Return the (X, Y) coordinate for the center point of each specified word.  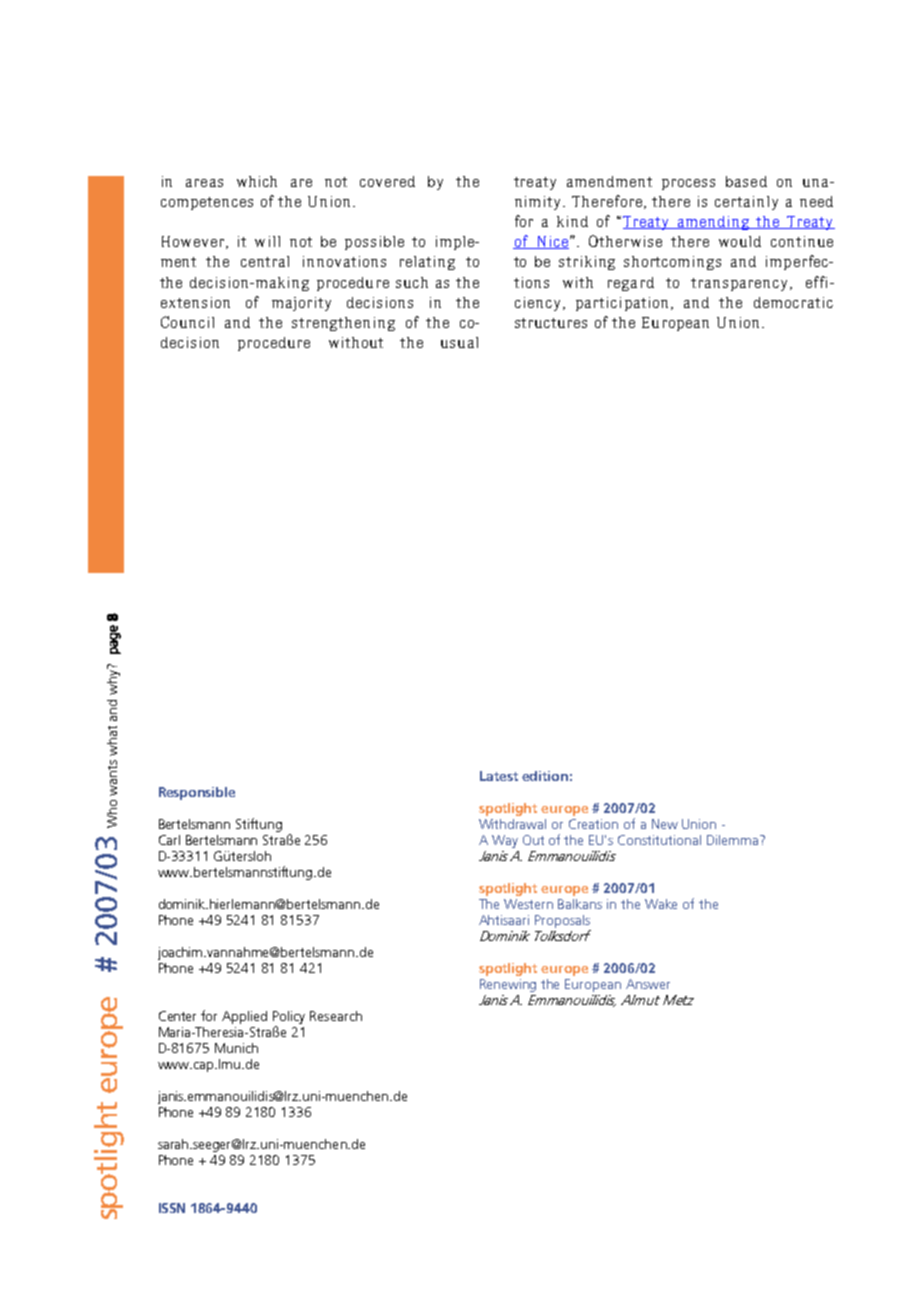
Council (187, 322)
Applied (244, 1017)
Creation (593, 824)
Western (528, 904)
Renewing (508, 985)
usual (459, 342)
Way (505, 841)
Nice (551, 242)
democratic (793, 302)
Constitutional (659, 840)
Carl (169, 840)
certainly (746, 203)
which (257, 181)
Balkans (580, 904)
